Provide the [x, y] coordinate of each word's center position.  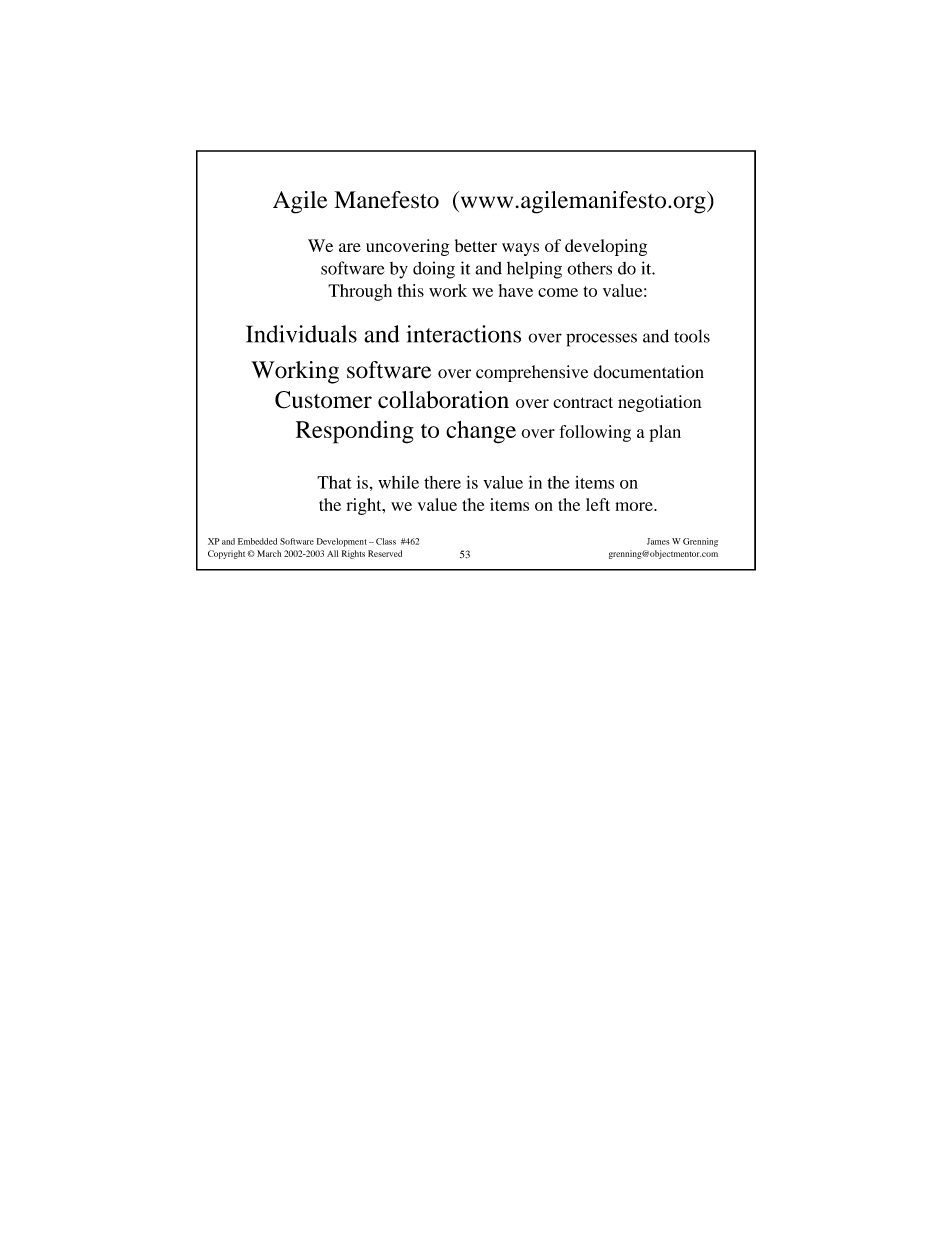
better [476, 245]
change [481, 432]
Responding [355, 432]
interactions [463, 334]
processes [601, 340]
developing [606, 247]
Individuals [301, 334]
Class [386, 541]
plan [665, 433]
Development [342, 542]
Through [360, 292]
